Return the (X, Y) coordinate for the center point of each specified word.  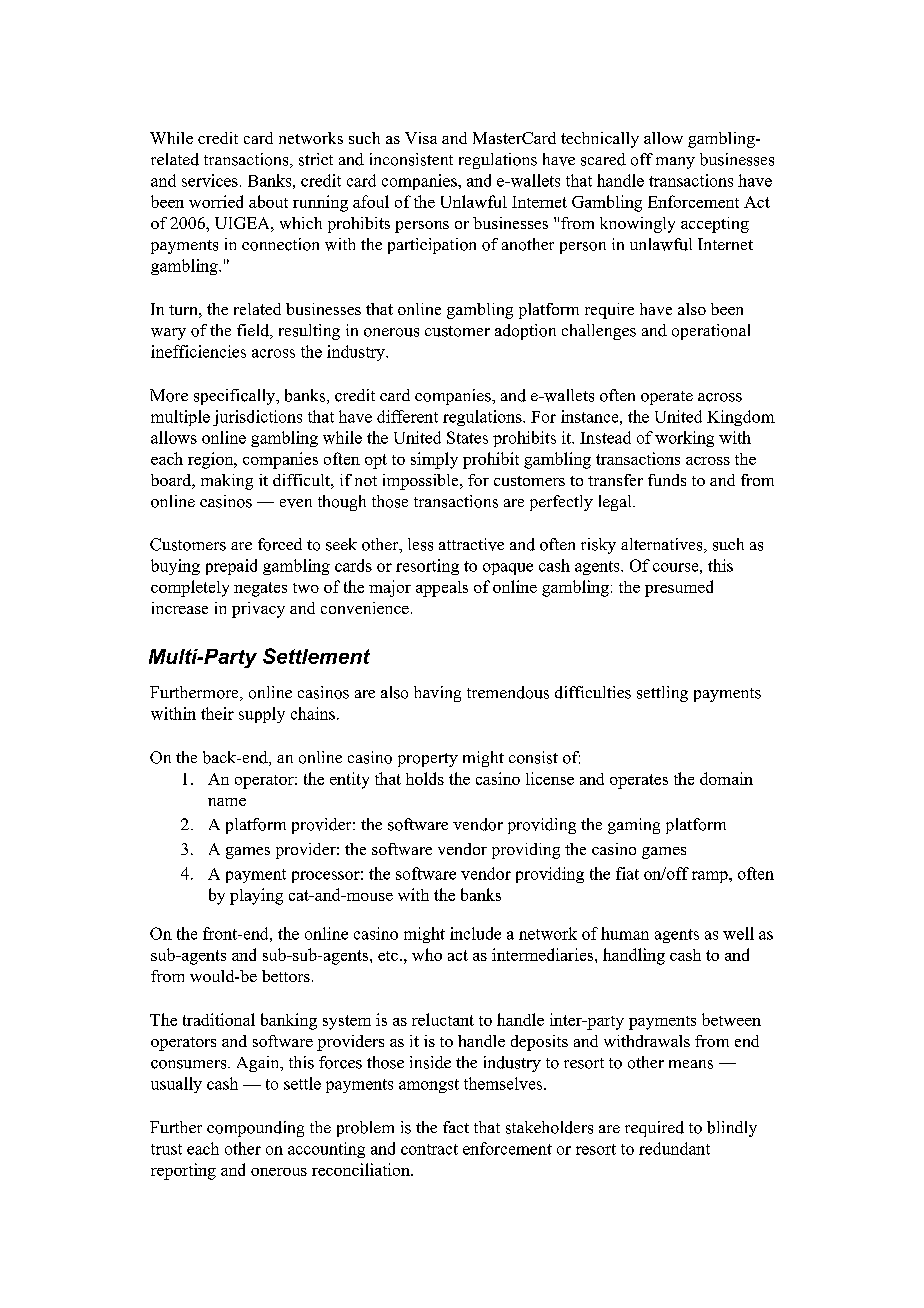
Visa (421, 138)
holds (425, 778)
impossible (422, 482)
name (227, 802)
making (227, 482)
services (210, 180)
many (675, 163)
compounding (255, 1129)
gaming (634, 826)
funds (667, 480)
